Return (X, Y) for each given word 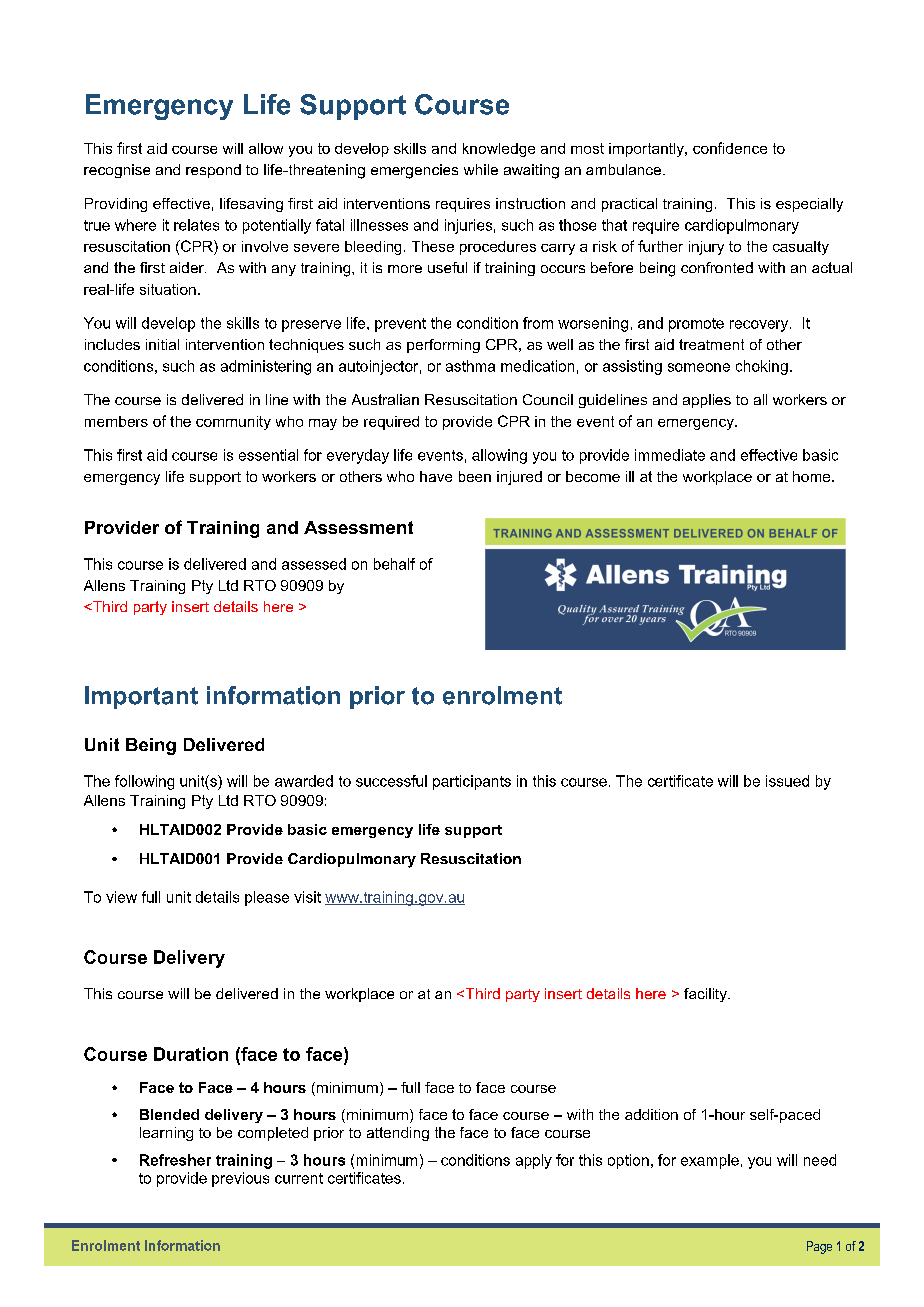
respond (213, 171)
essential (268, 455)
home (813, 476)
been (475, 476)
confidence (730, 148)
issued (787, 781)
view (121, 897)
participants (472, 782)
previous (240, 1179)
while (481, 169)
